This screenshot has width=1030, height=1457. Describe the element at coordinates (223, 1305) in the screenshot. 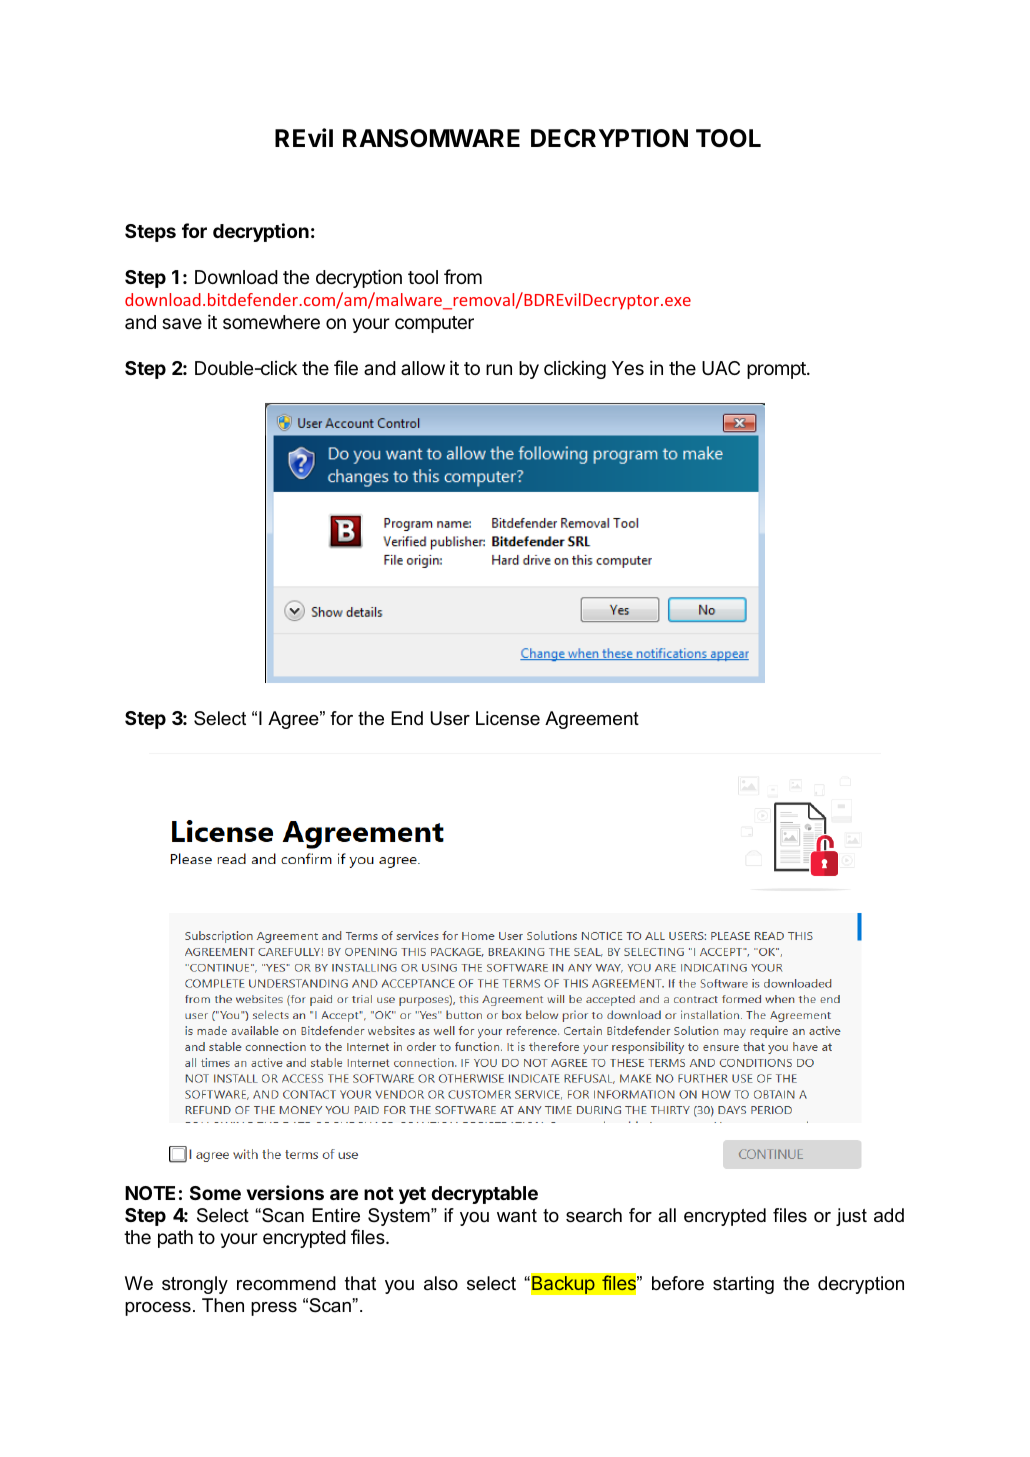

I see `Then` at that location.
